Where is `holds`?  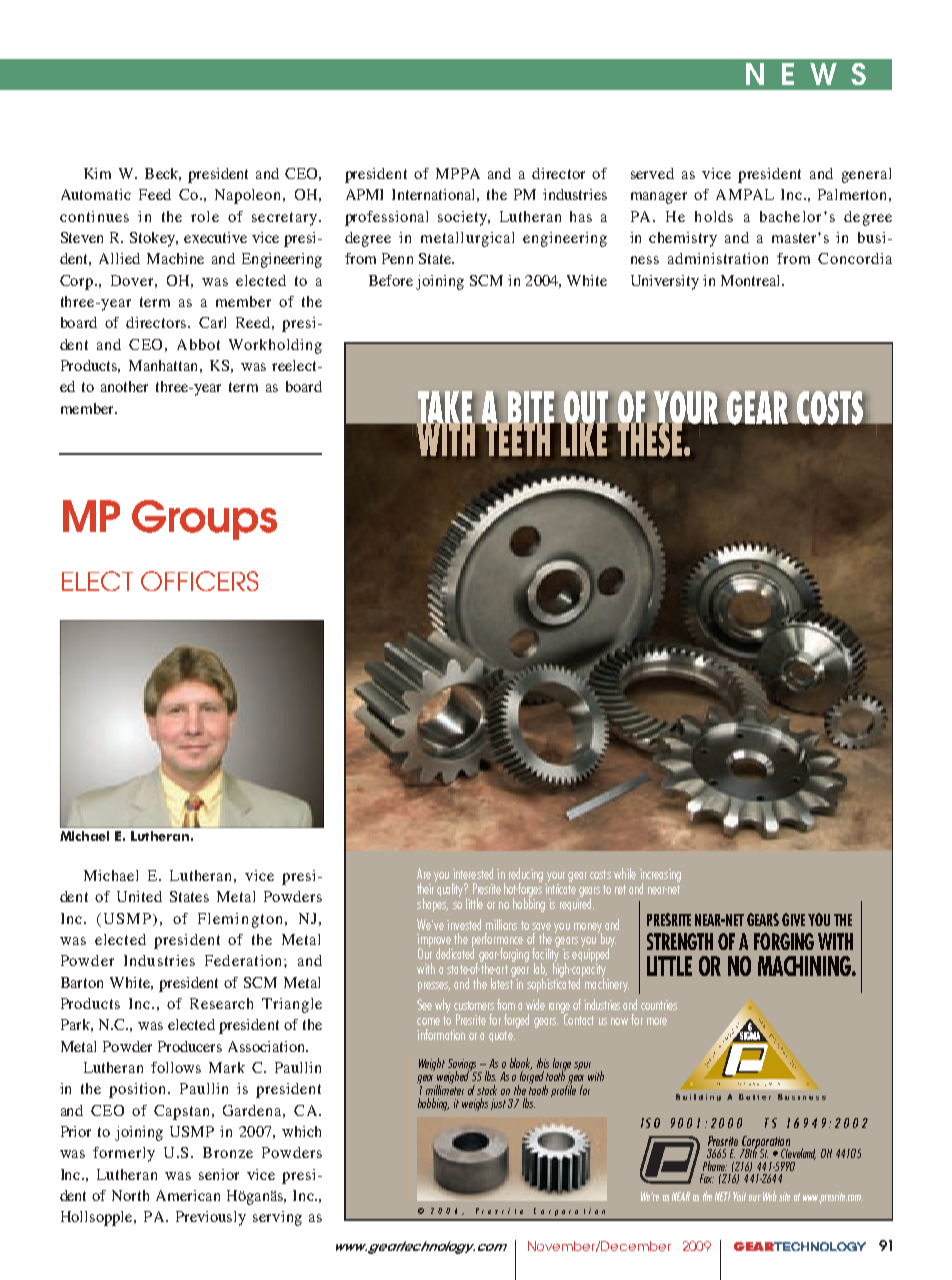 holds is located at coordinates (714, 216).
